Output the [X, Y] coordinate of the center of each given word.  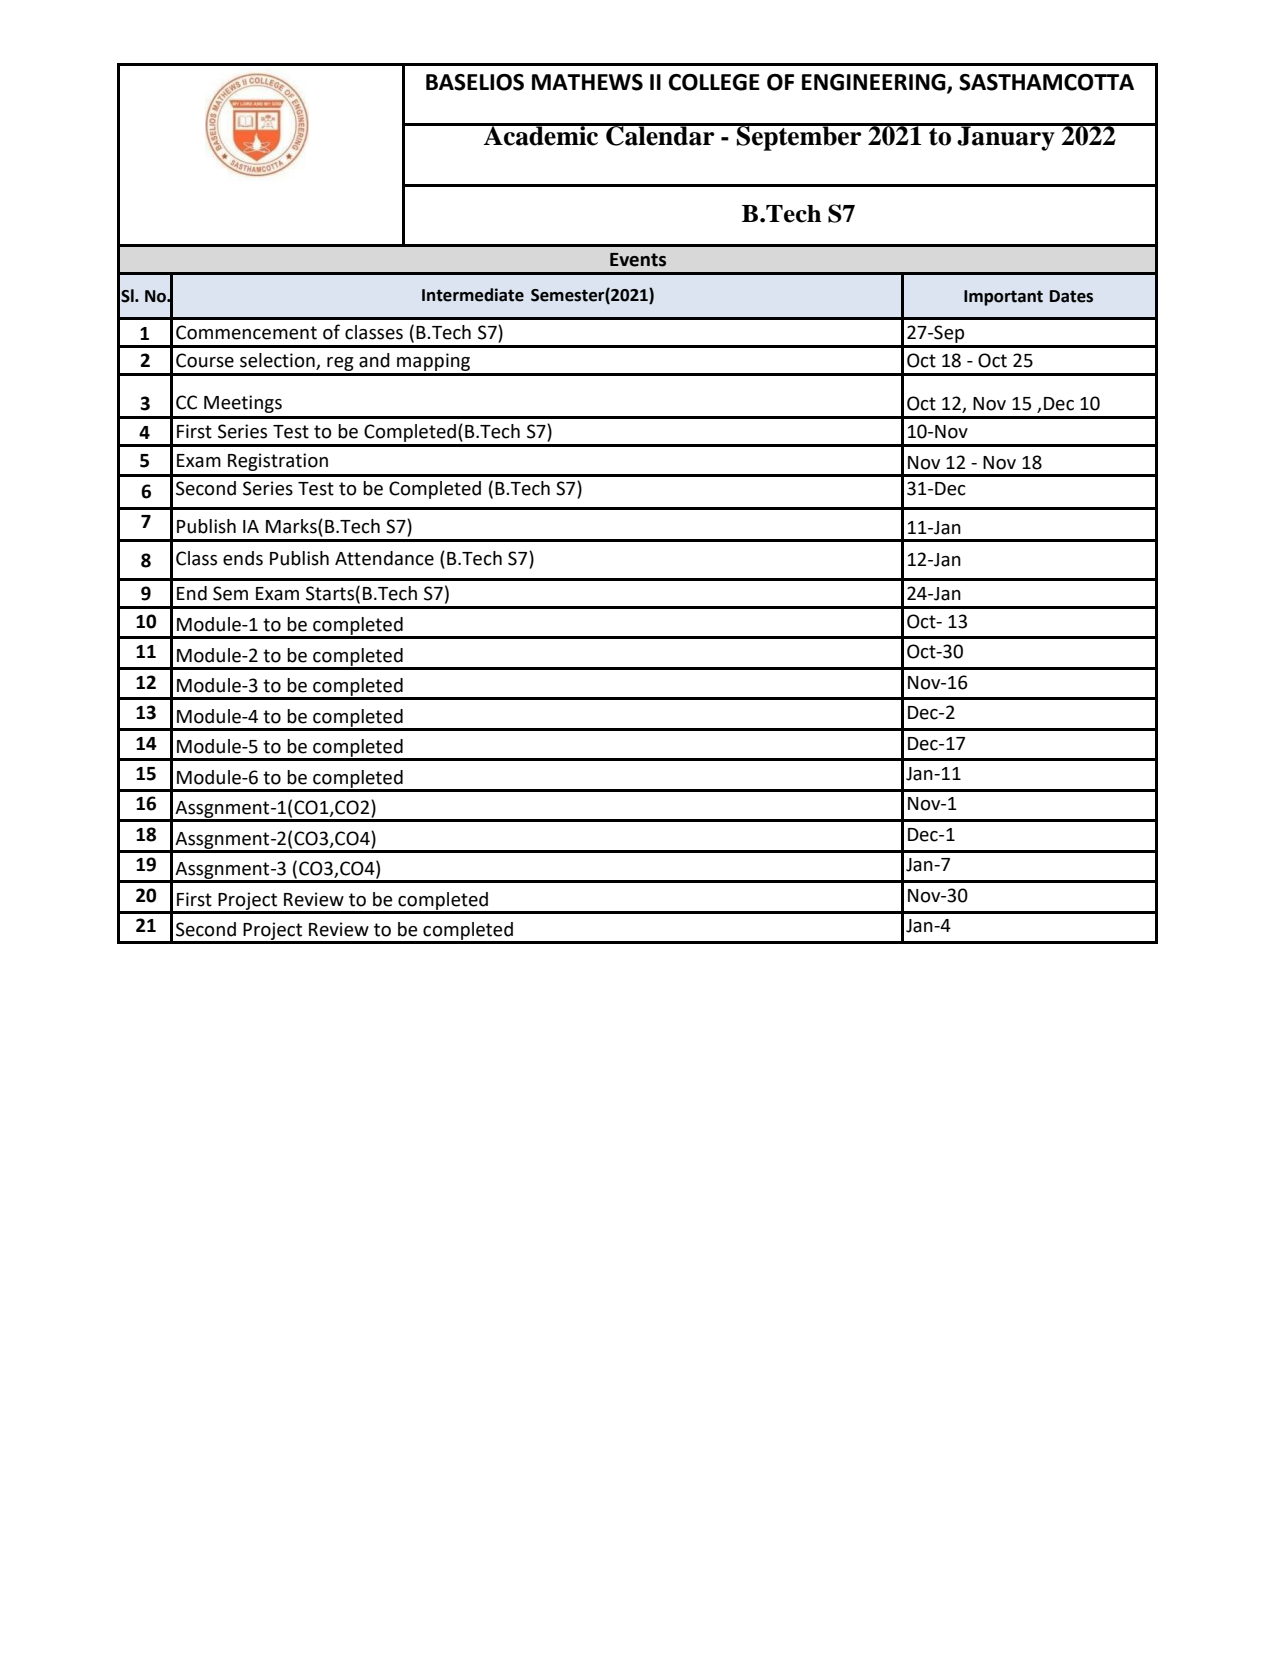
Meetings [243, 404]
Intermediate [473, 295]
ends [243, 558]
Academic [541, 134]
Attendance [384, 558]
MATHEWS [587, 82]
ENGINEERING [875, 83]
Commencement [246, 332]
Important [1003, 298]
